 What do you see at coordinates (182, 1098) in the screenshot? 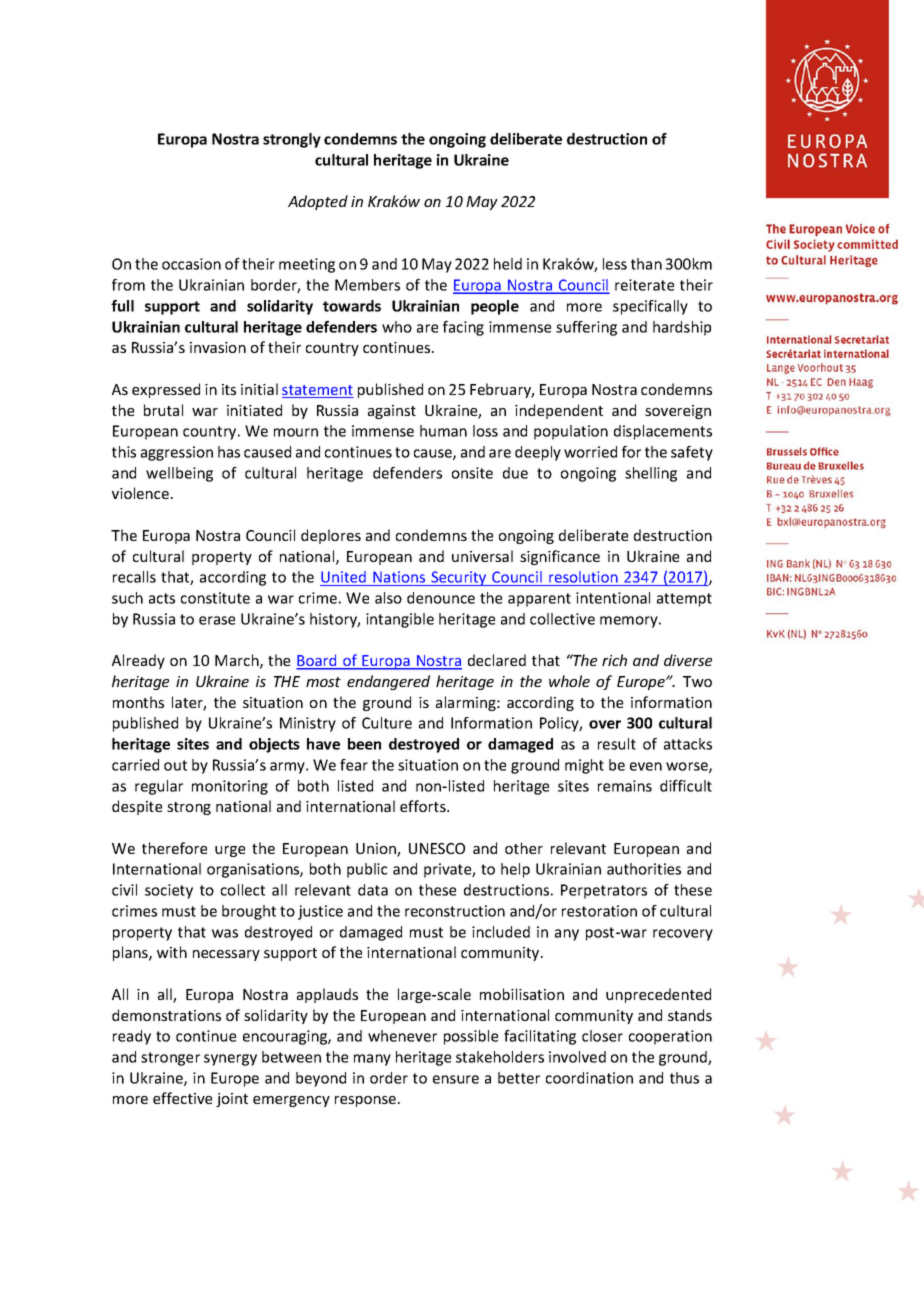
I see `effective` at bounding box center [182, 1098].
